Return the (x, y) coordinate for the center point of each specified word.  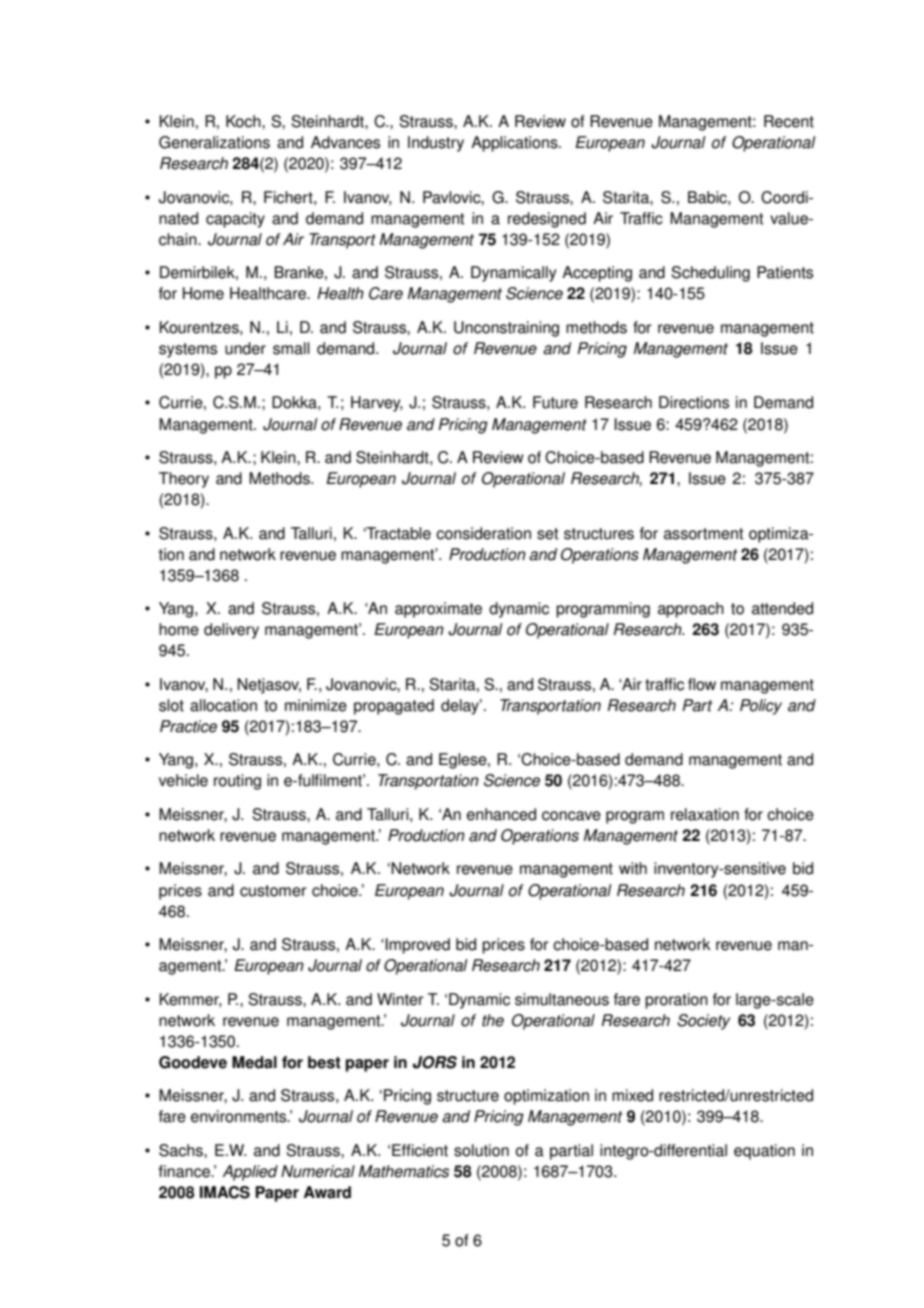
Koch (244, 121)
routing (237, 782)
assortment (703, 534)
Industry (436, 144)
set (547, 534)
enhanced (501, 814)
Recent (789, 121)
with (633, 868)
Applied (250, 1173)
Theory (184, 480)
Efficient (420, 1150)
